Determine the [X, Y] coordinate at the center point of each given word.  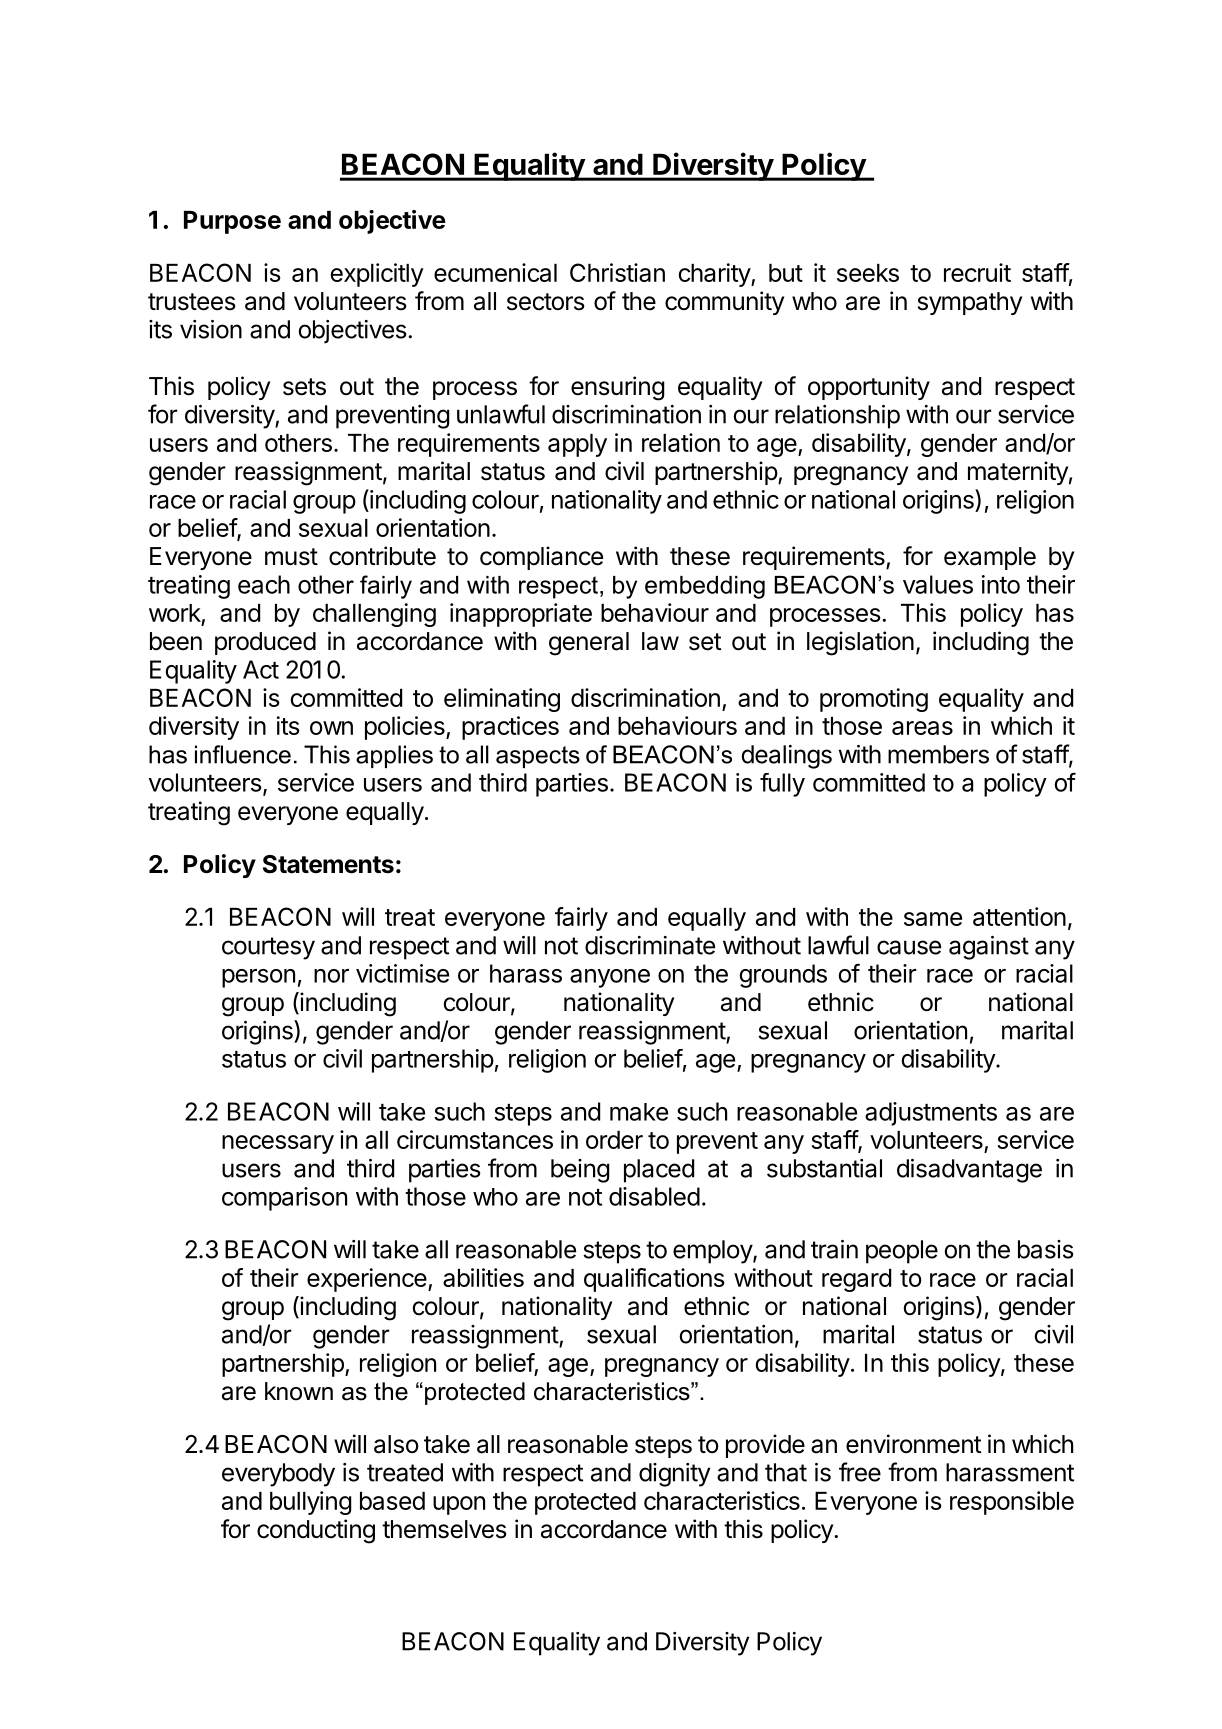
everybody [278, 1475]
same [933, 919]
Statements [328, 864]
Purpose [232, 222]
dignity [674, 1475]
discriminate [650, 945]
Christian [617, 272]
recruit [977, 272]
